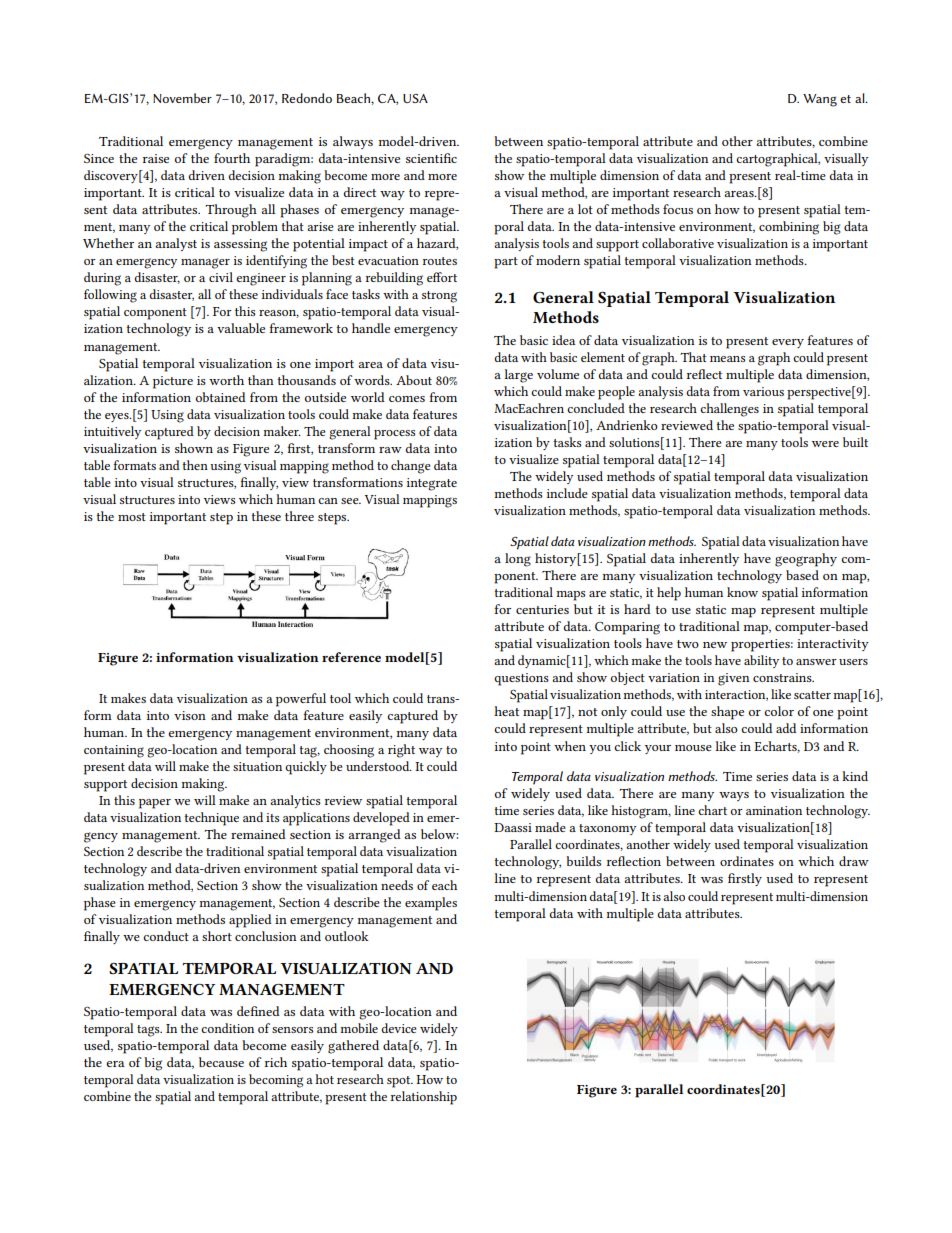  What do you see at coordinates (182, 98) in the page?
I see `November` at bounding box center [182, 98].
